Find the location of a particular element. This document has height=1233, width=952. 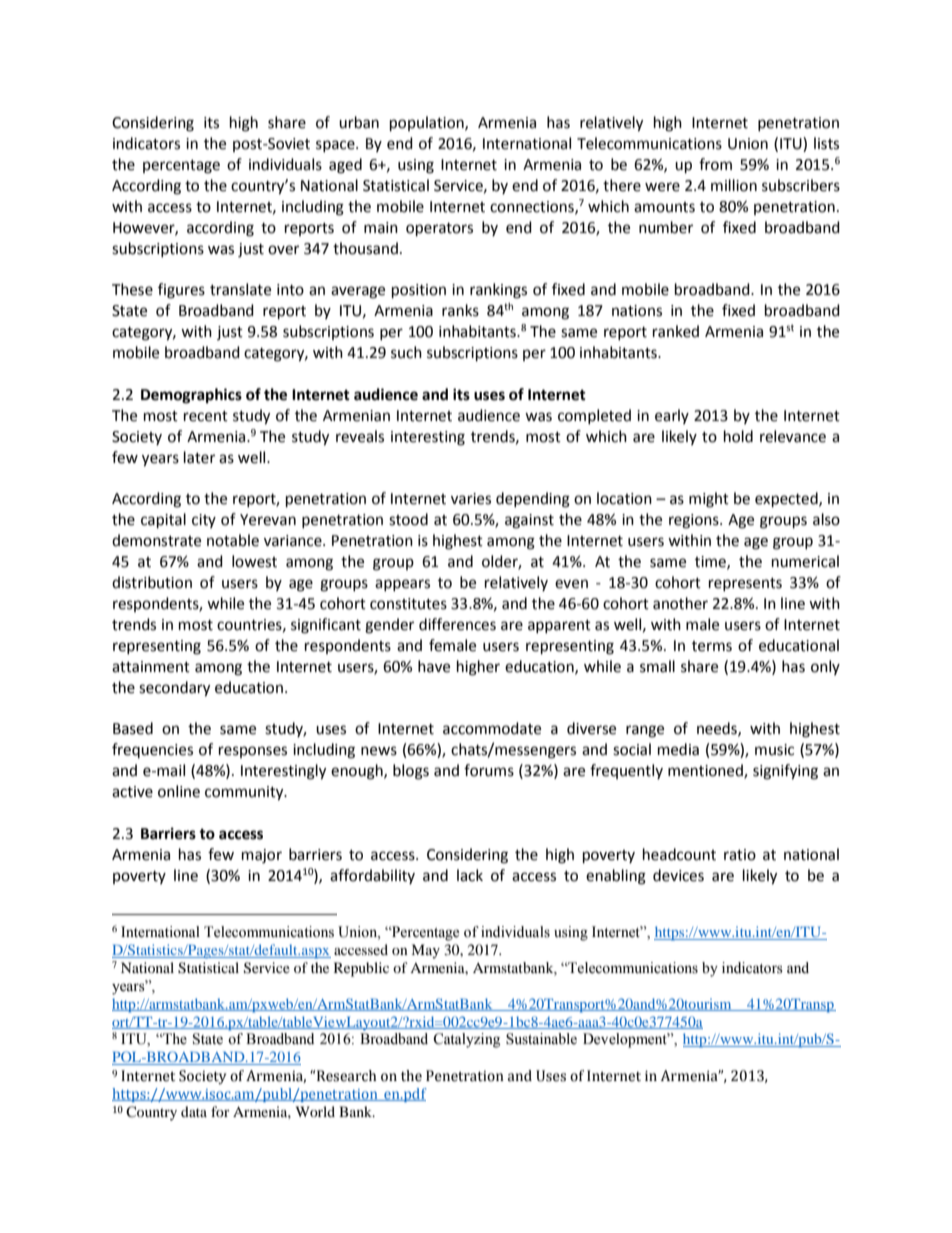

Demographics is located at coordinates (191, 396).
